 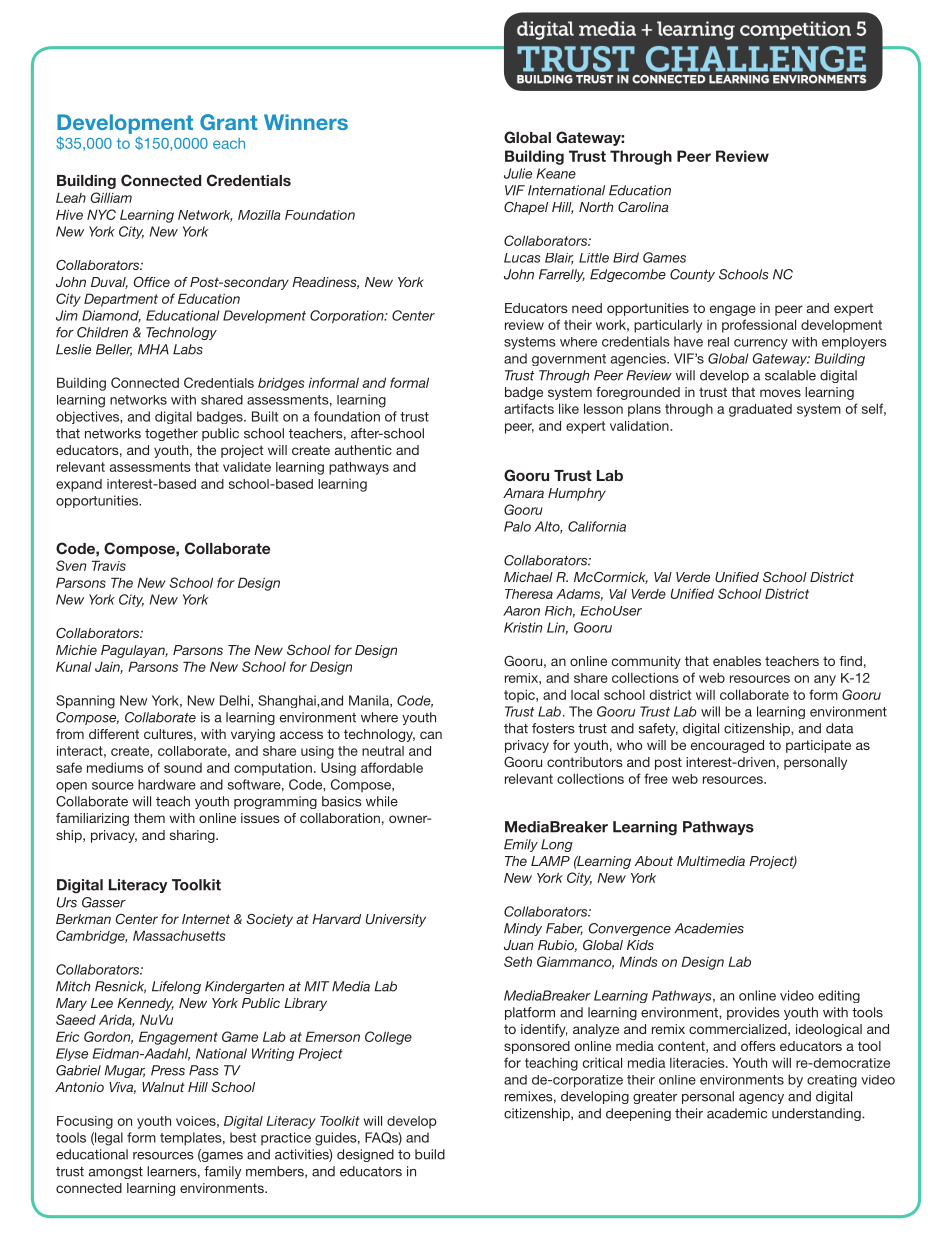 What do you see at coordinates (737, 661) in the image?
I see `enables` at bounding box center [737, 661].
